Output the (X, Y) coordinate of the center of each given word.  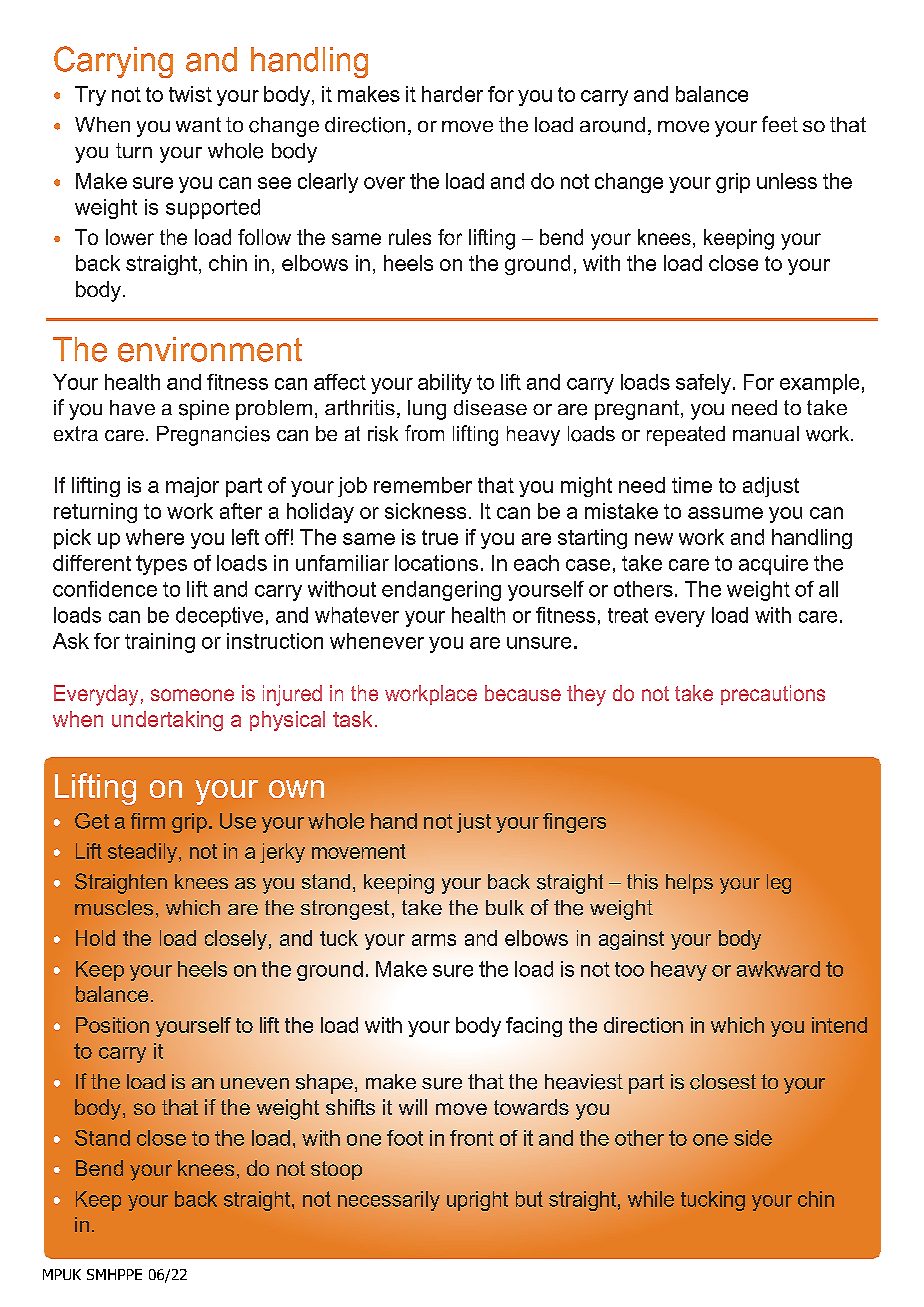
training (160, 643)
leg (779, 884)
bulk (505, 907)
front (472, 1138)
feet (780, 124)
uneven (255, 1084)
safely (703, 384)
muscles (114, 908)
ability (445, 384)
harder (452, 94)
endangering (441, 591)
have (132, 407)
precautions (773, 695)
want (198, 124)
